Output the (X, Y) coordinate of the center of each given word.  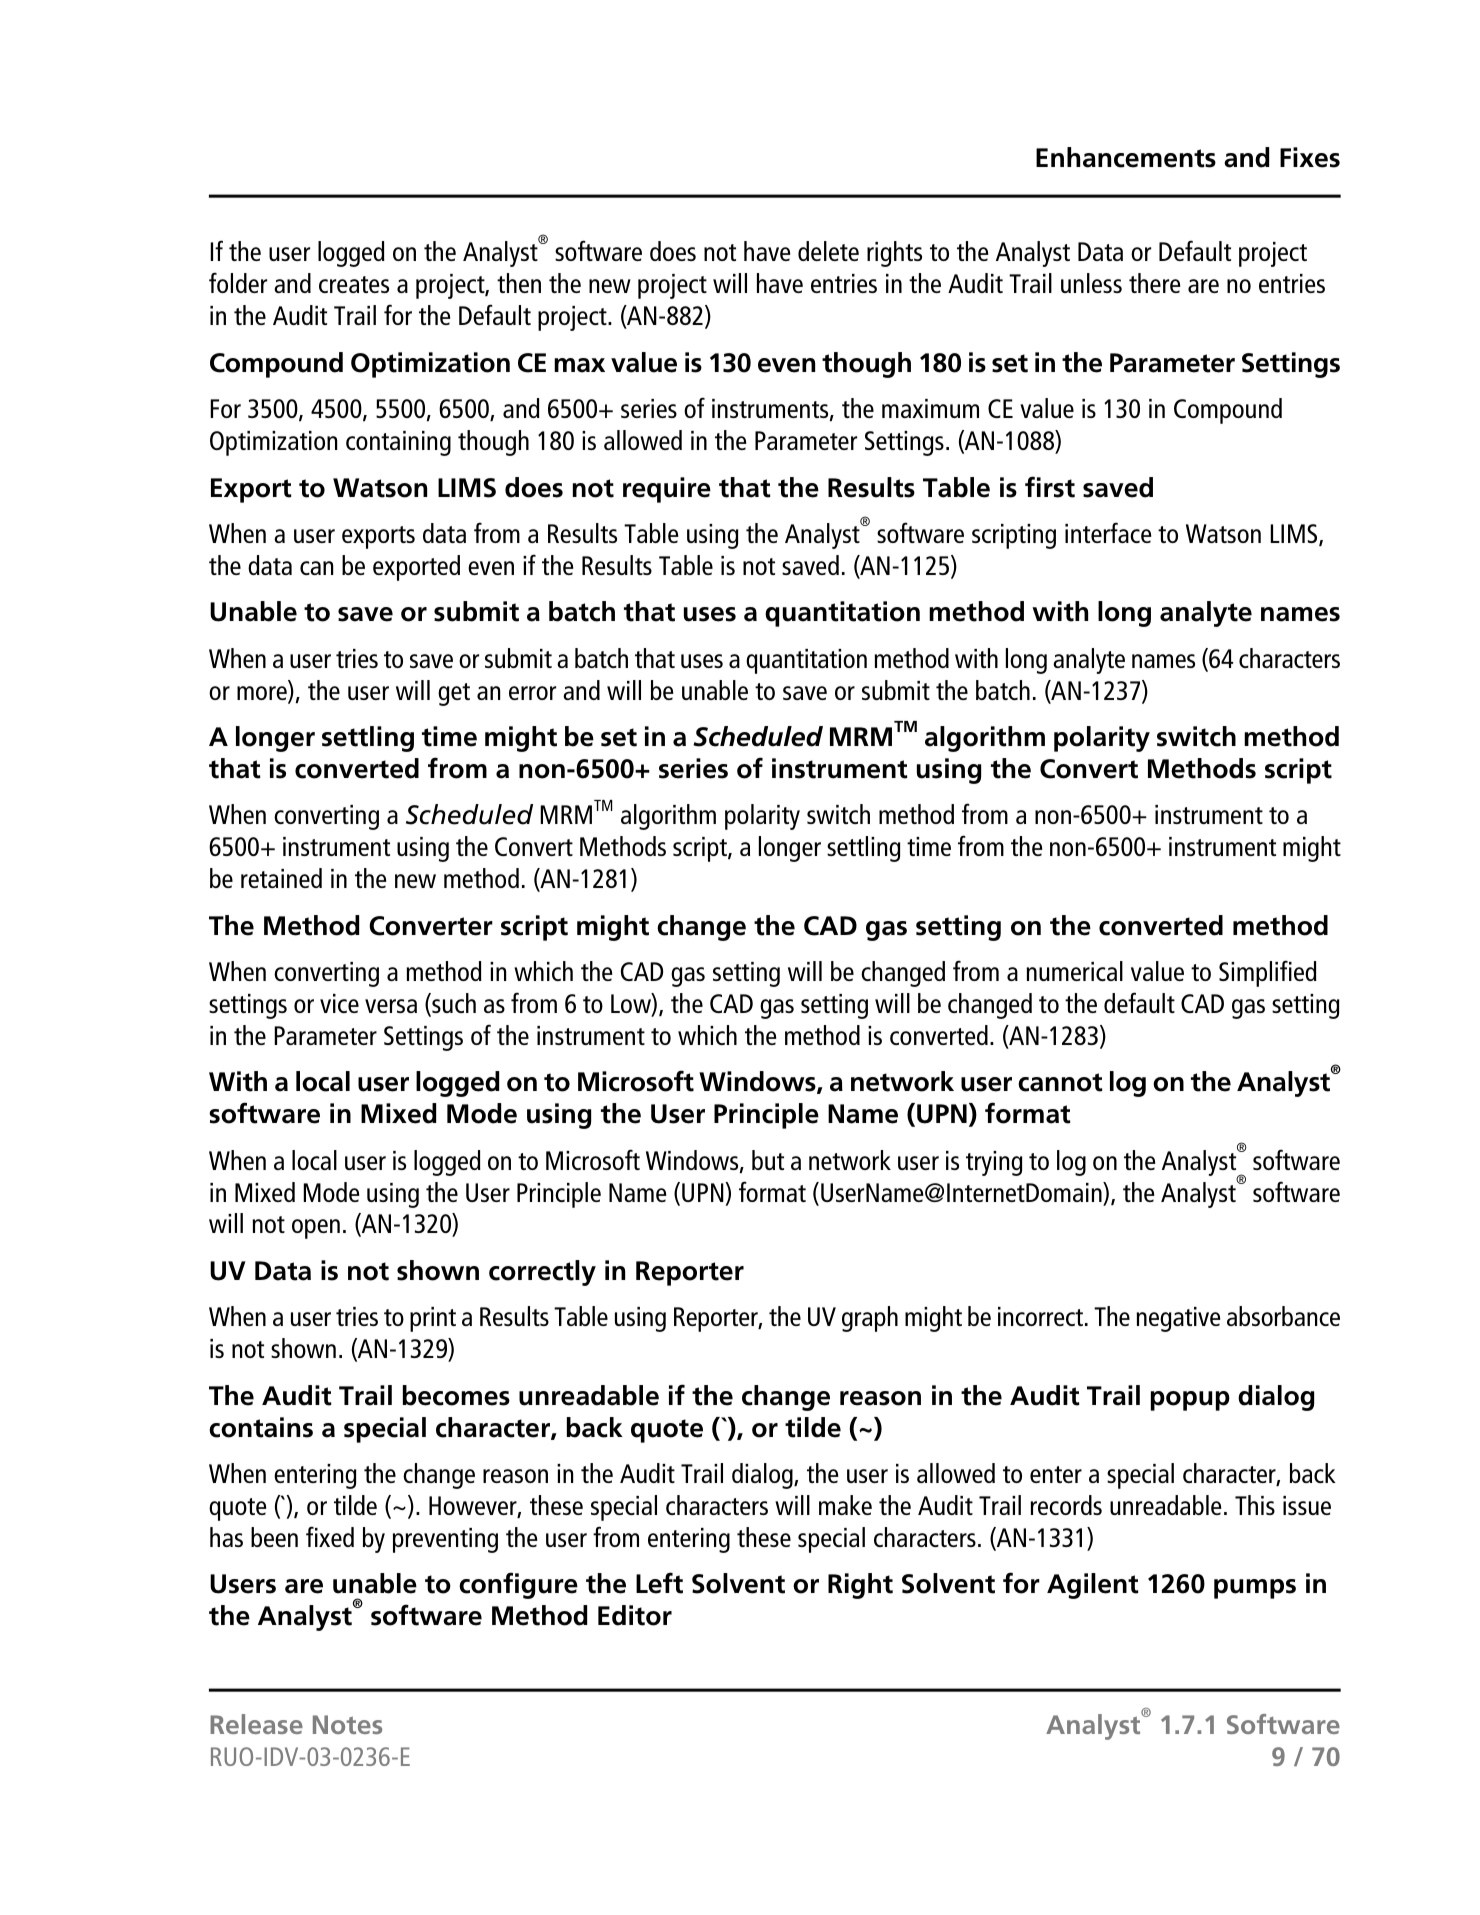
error (532, 693)
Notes (347, 1724)
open (316, 1229)
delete (828, 251)
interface (1108, 532)
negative (1178, 1319)
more (263, 694)
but (768, 1160)
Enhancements (1126, 157)
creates (354, 284)
